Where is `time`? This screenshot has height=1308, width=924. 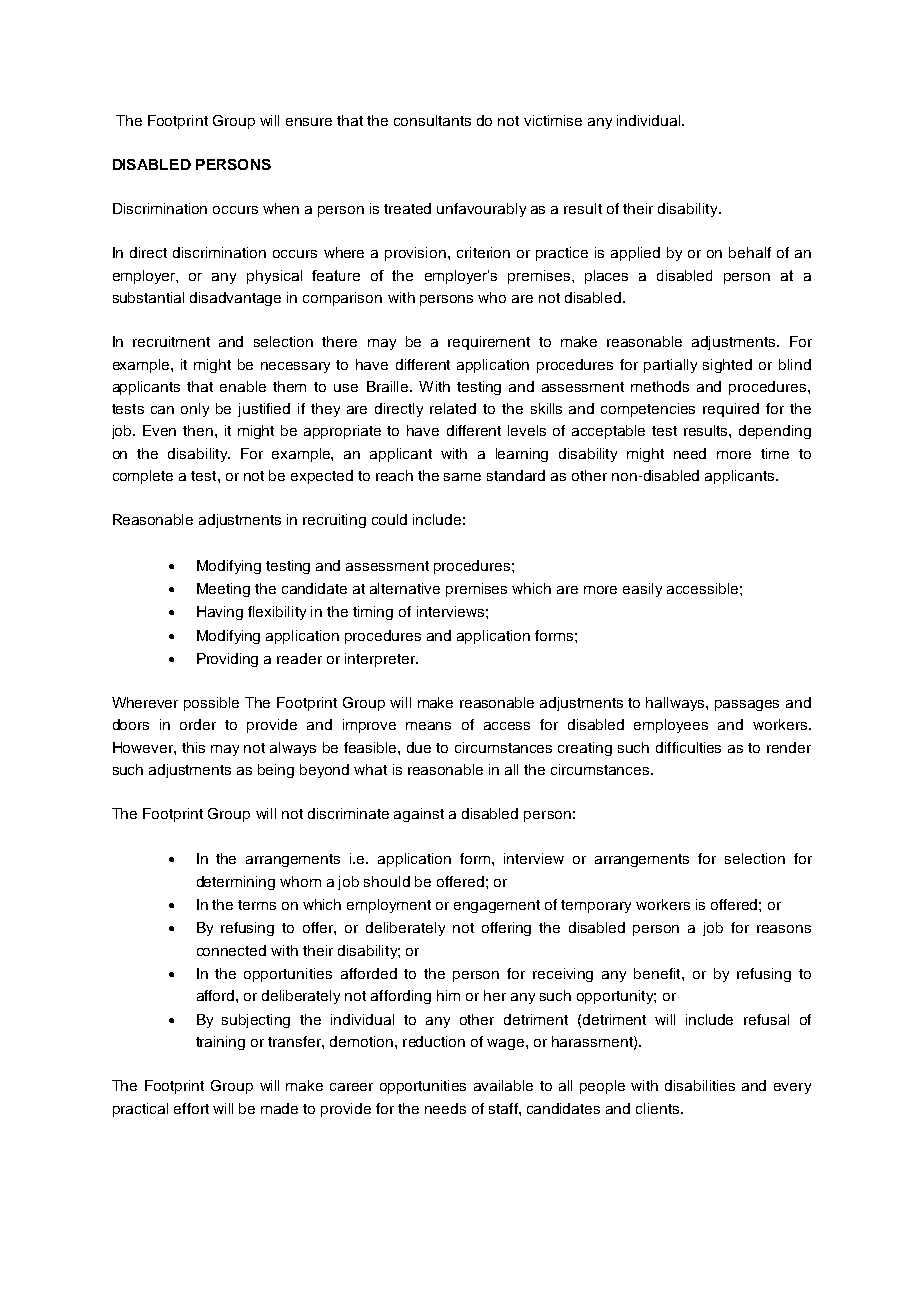 time is located at coordinates (775, 453).
